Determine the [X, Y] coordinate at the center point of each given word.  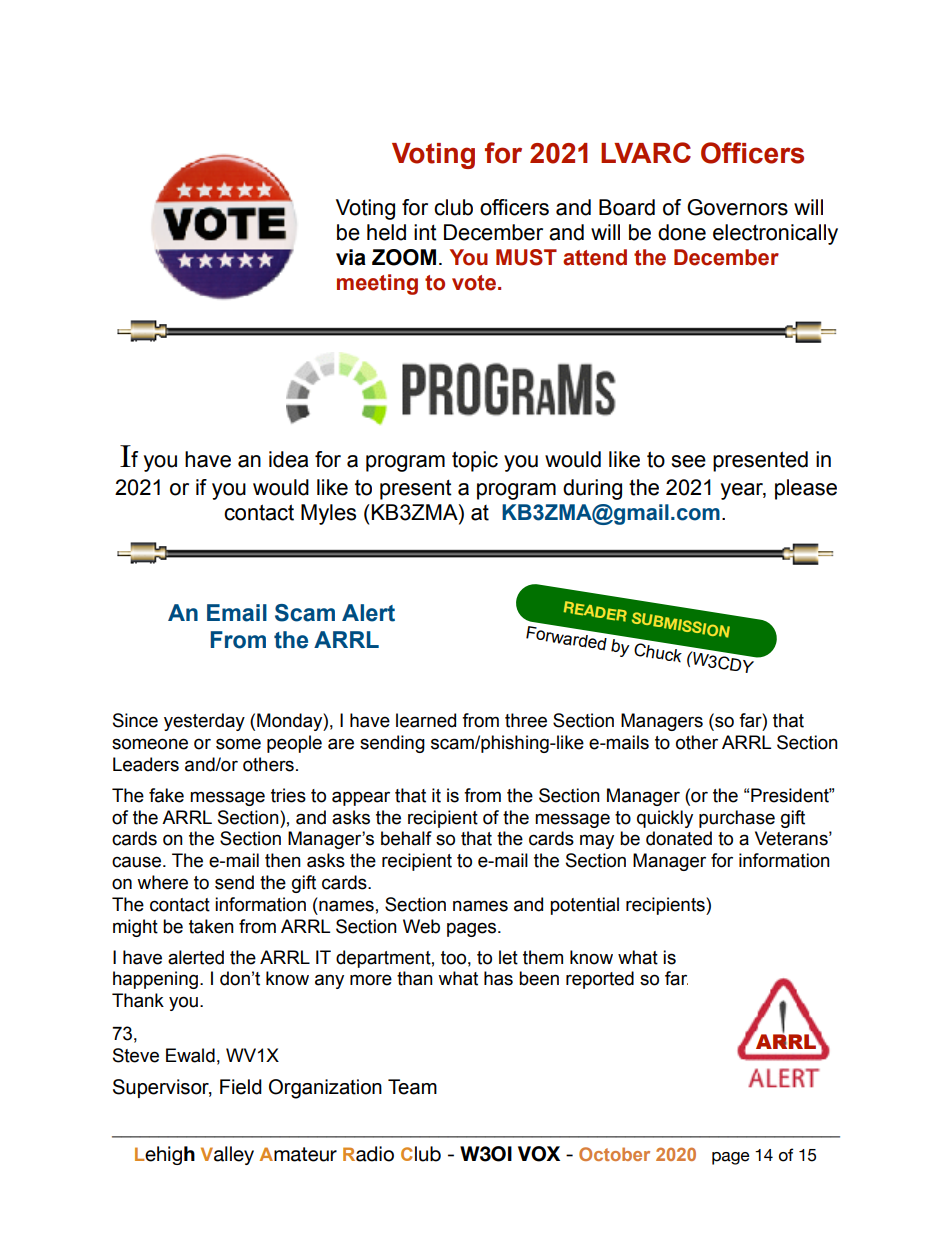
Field [241, 1087]
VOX [539, 1154]
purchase [737, 819]
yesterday [204, 722]
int [425, 232]
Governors [737, 207]
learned [426, 720]
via [351, 257]
